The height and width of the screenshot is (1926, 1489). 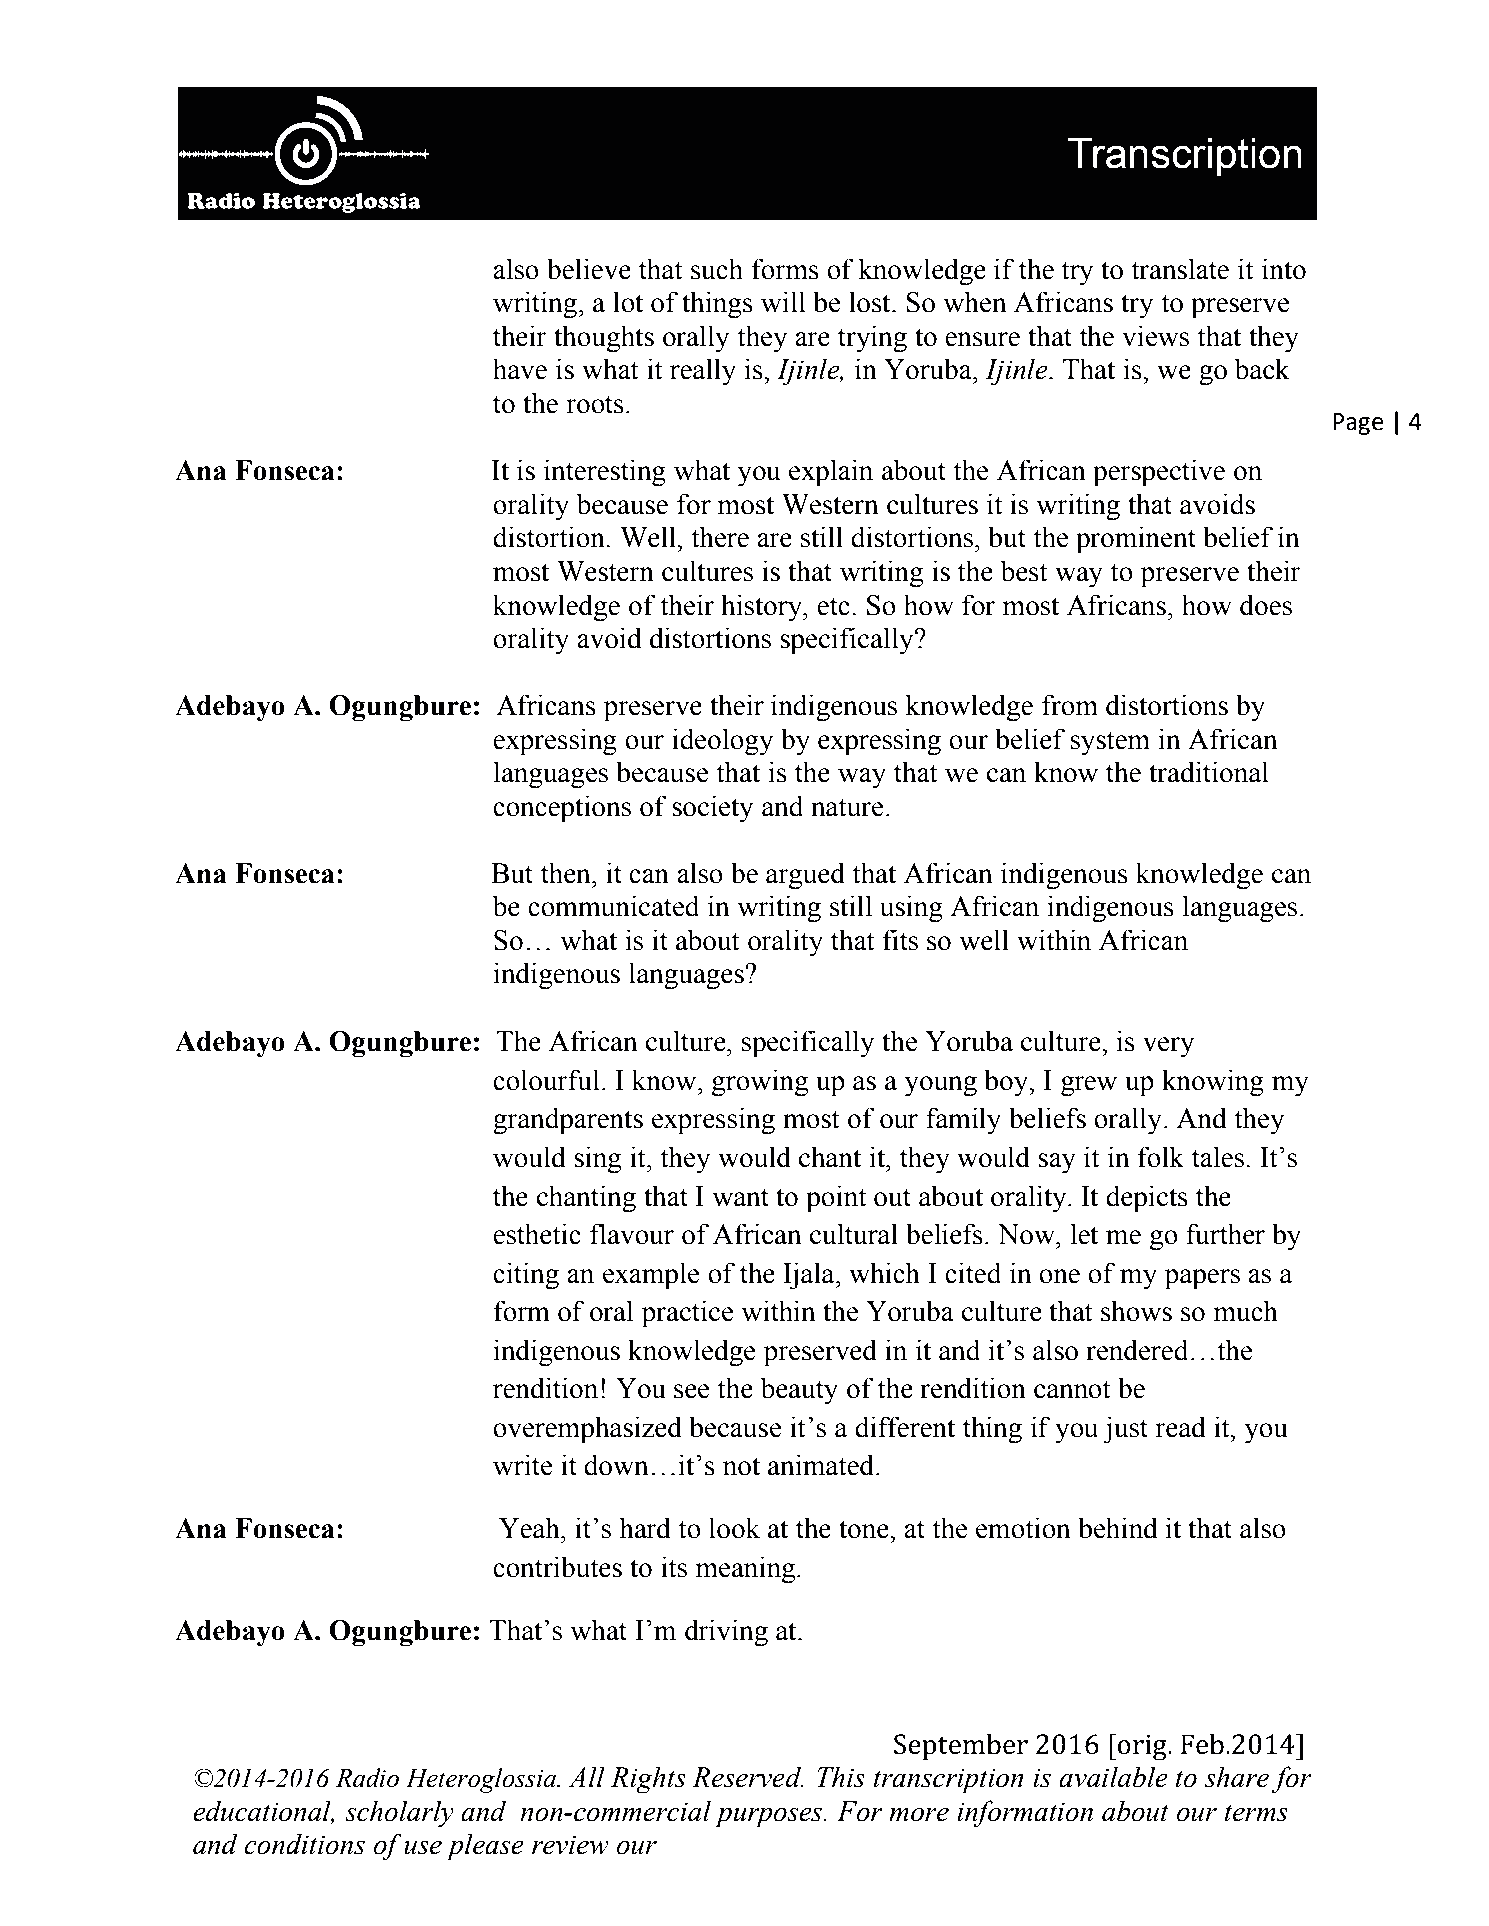 What do you see at coordinates (1262, 369) in the screenshot?
I see `back` at bounding box center [1262, 369].
